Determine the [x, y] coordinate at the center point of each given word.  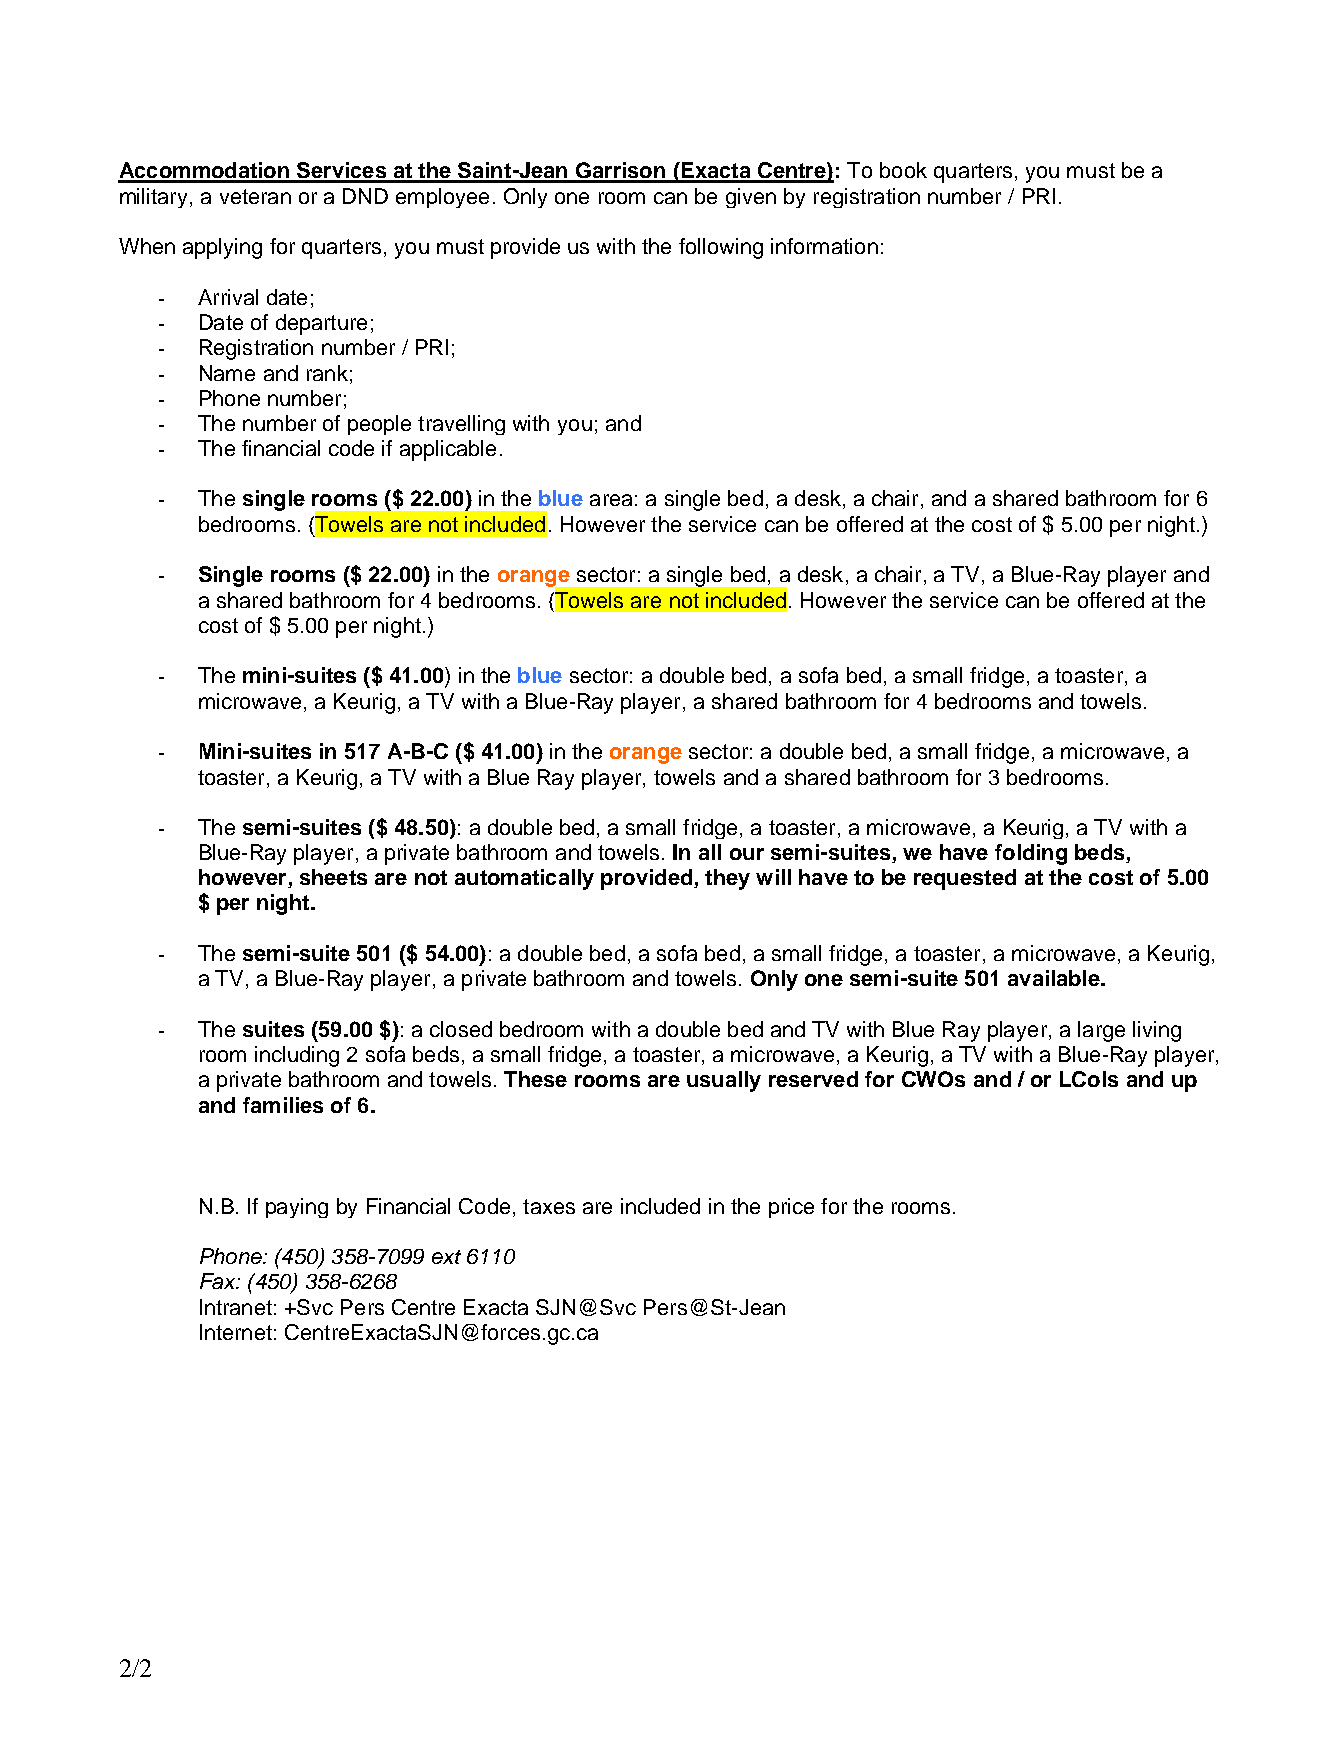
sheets [333, 877]
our [747, 854]
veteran [255, 196]
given [751, 198]
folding [1031, 854]
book [903, 170]
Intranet [236, 1307]
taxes [549, 1206]
